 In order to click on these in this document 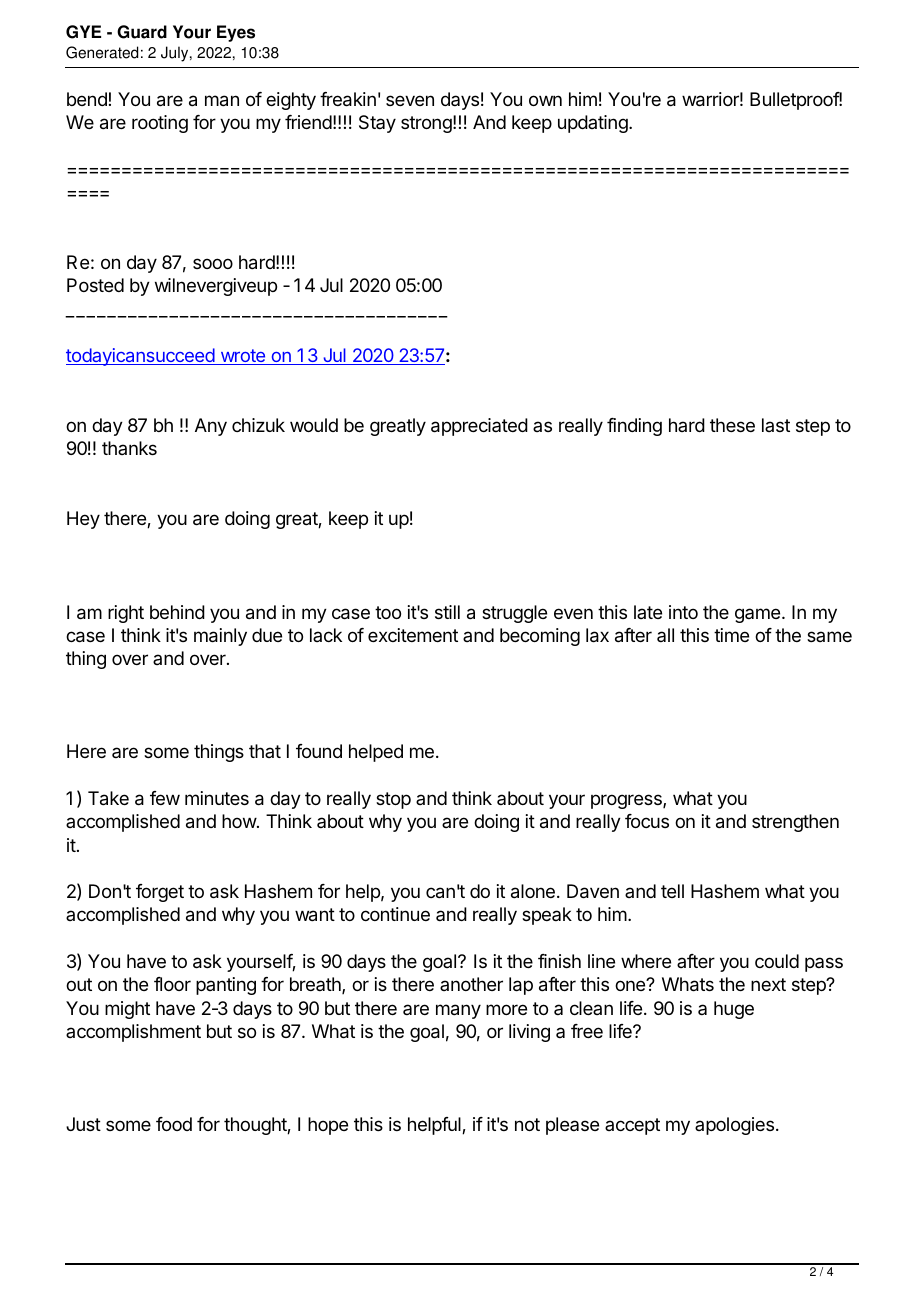, I will do `click(732, 425)`.
